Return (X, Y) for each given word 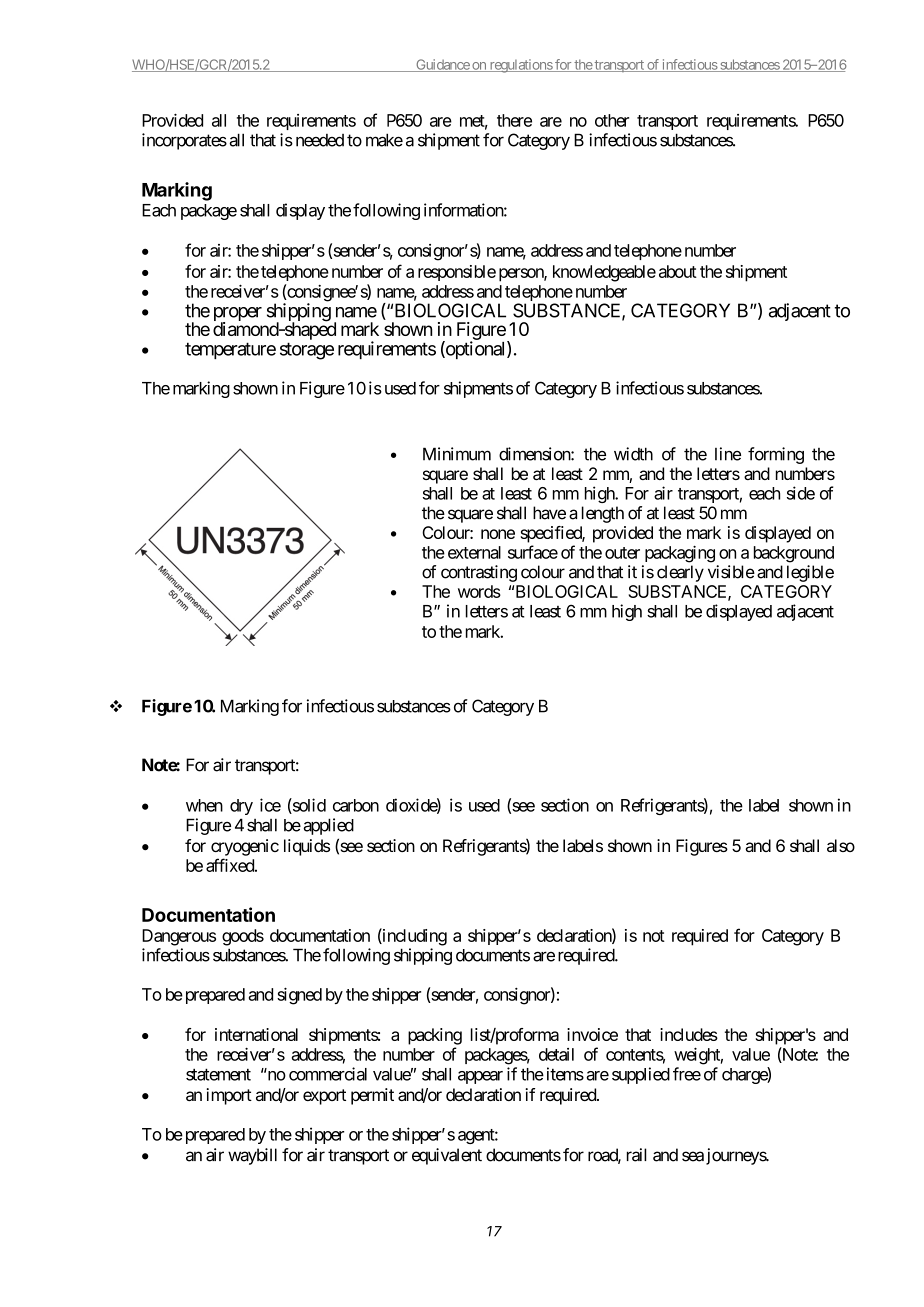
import (229, 1096)
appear (480, 1077)
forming (776, 455)
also (841, 845)
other (612, 120)
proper (238, 315)
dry (241, 807)
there (514, 120)
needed (320, 140)
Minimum (457, 454)
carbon (356, 805)
